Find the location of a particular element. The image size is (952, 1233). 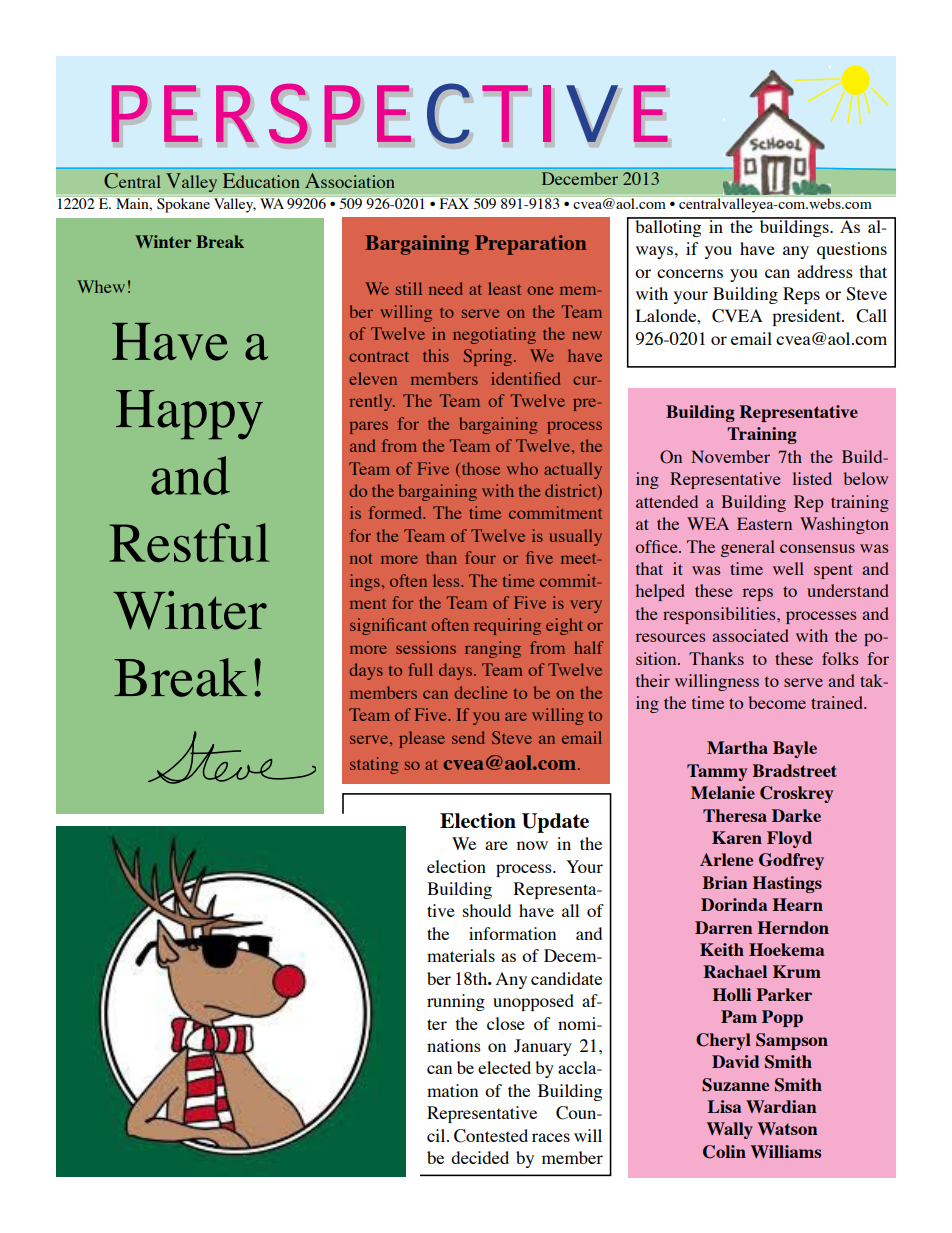

Eastern is located at coordinates (764, 523).
